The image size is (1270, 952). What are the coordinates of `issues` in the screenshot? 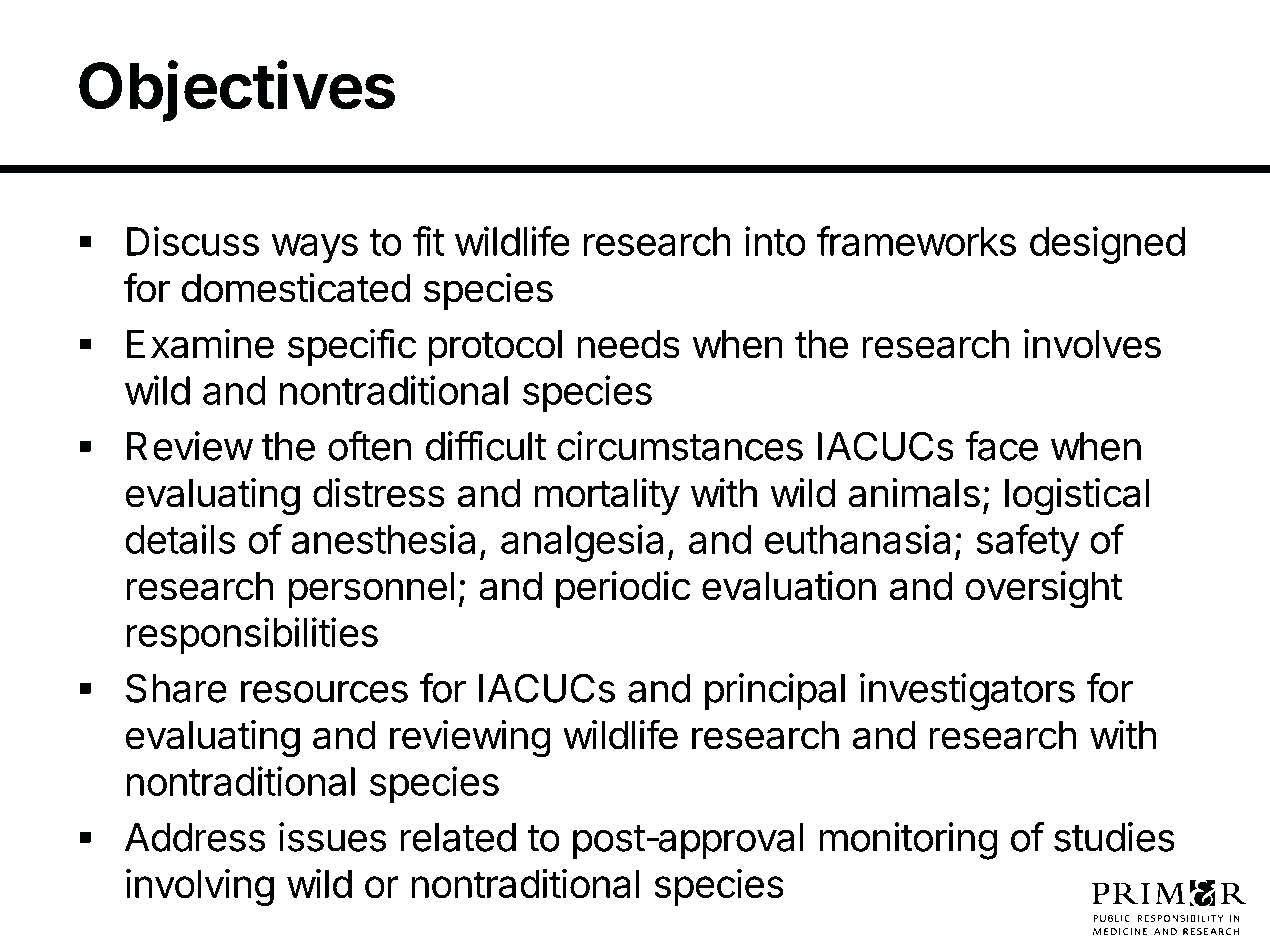 It's located at (333, 837).
